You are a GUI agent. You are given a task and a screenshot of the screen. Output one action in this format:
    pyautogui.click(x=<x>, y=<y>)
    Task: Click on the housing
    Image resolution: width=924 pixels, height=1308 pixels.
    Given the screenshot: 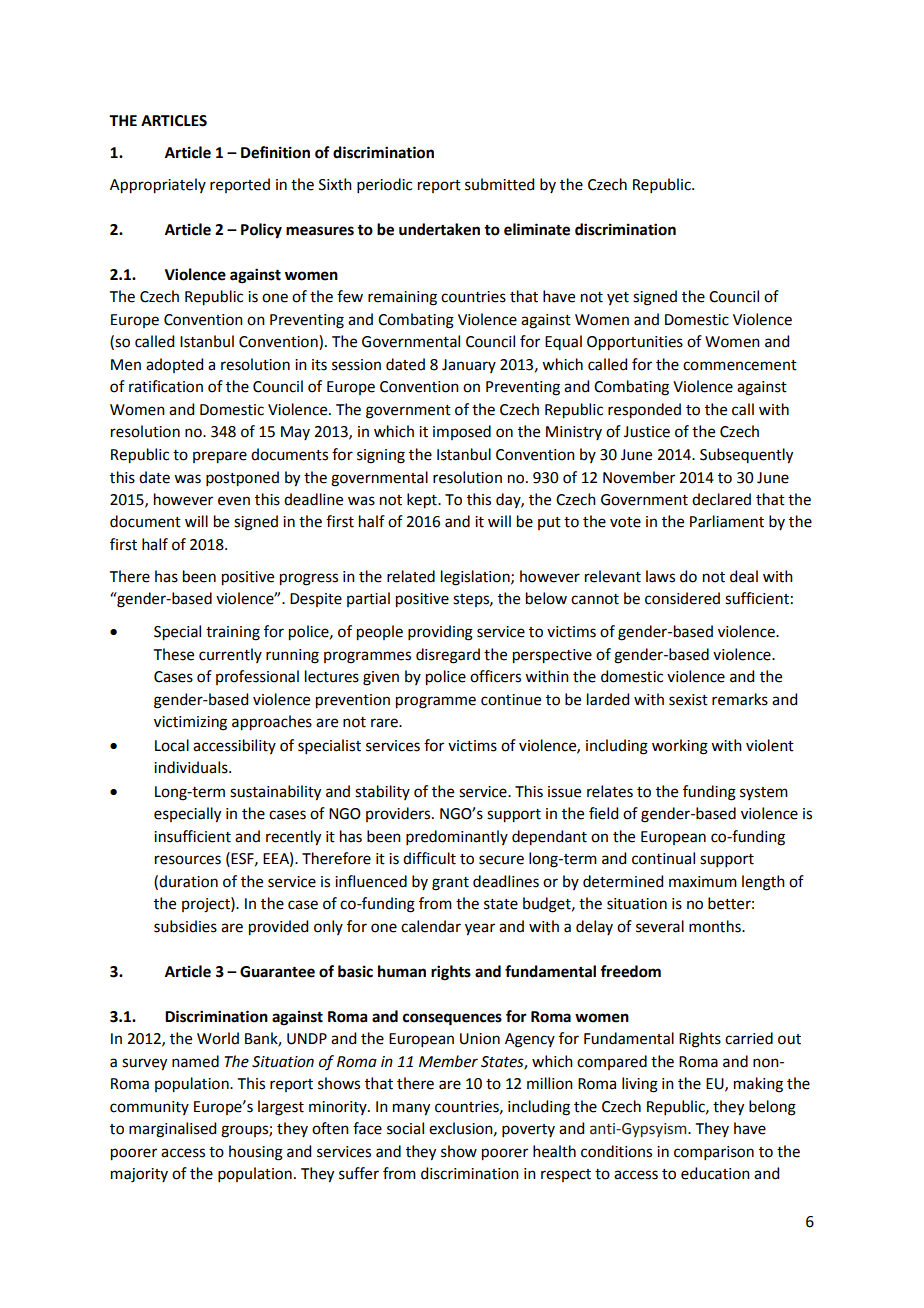 What is the action you would take?
    pyautogui.click(x=256, y=1153)
